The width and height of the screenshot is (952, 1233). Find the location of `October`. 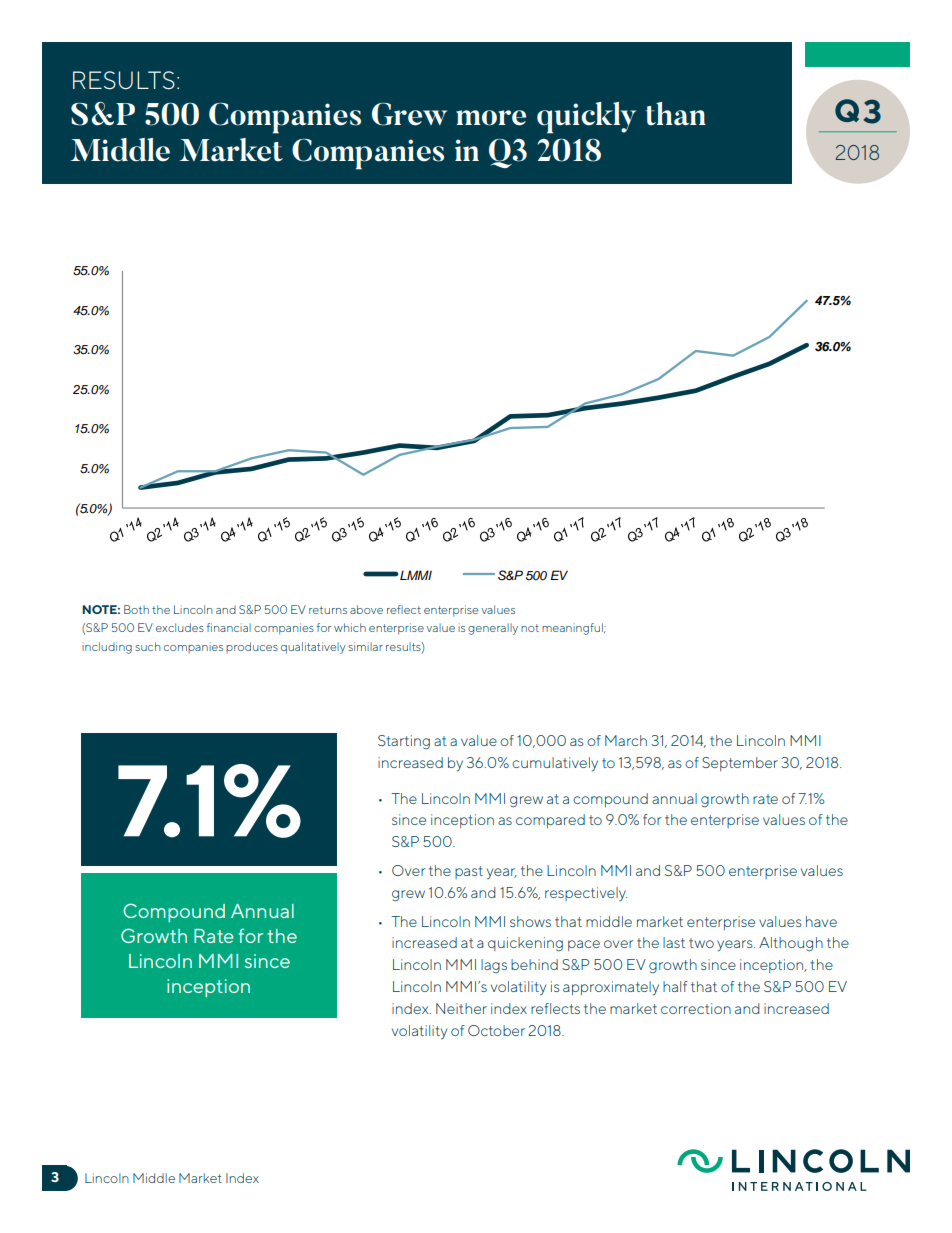

October is located at coordinates (496, 1030).
